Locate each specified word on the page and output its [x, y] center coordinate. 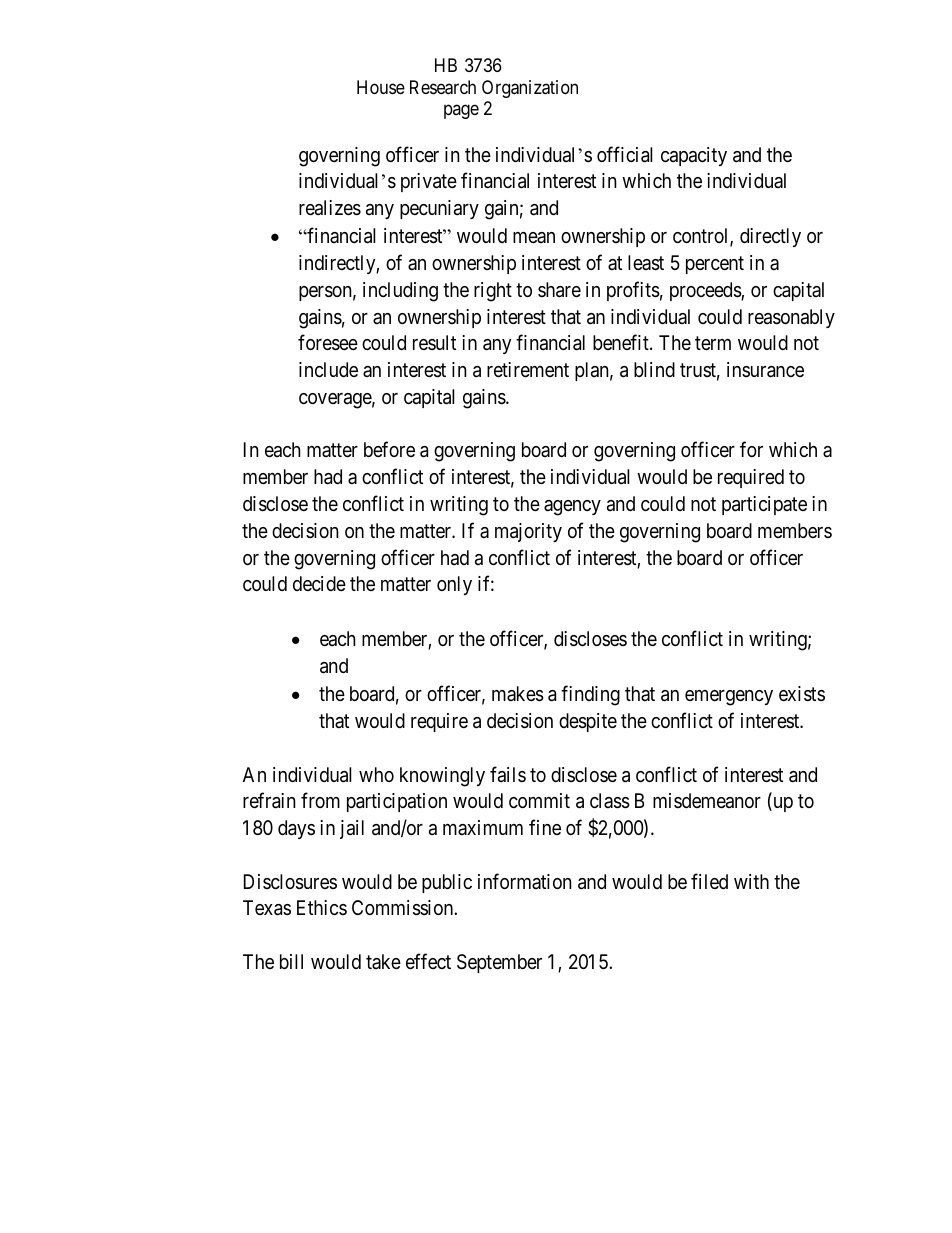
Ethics [322, 907]
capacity [694, 156]
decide [319, 583]
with [751, 881]
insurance [765, 370]
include [328, 369]
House [381, 87]
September [499, 963]
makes [518, 694]
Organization [530, 89]
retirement [528, 369]
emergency [729, 698]
